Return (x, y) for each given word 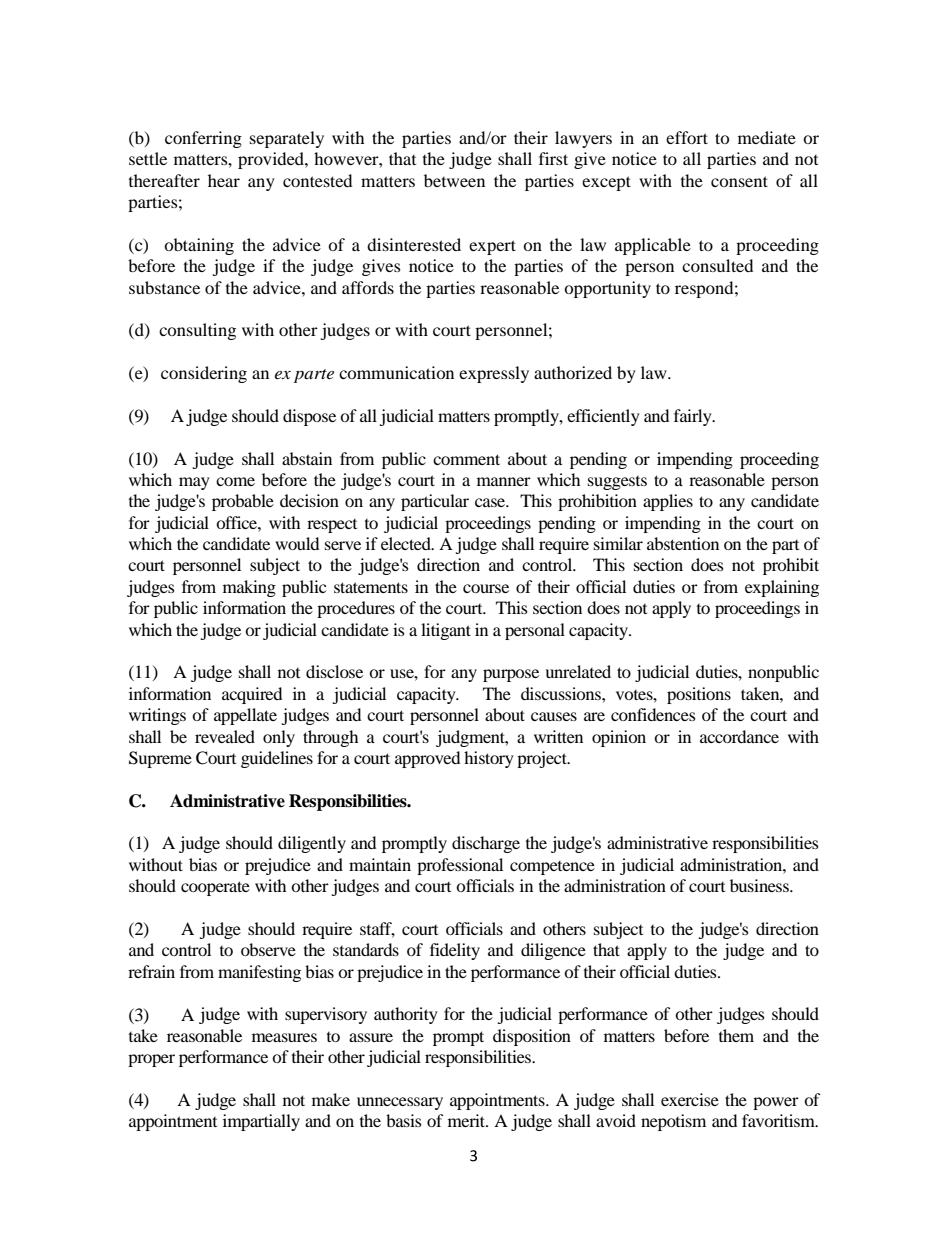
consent (739, 181)
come (235, 481)
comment (466, 459)
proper (151, 1060)
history (489, 759)
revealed (225, 736)
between (454, 180)
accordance (739, 736)
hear (224, 180)
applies (668, 502)
